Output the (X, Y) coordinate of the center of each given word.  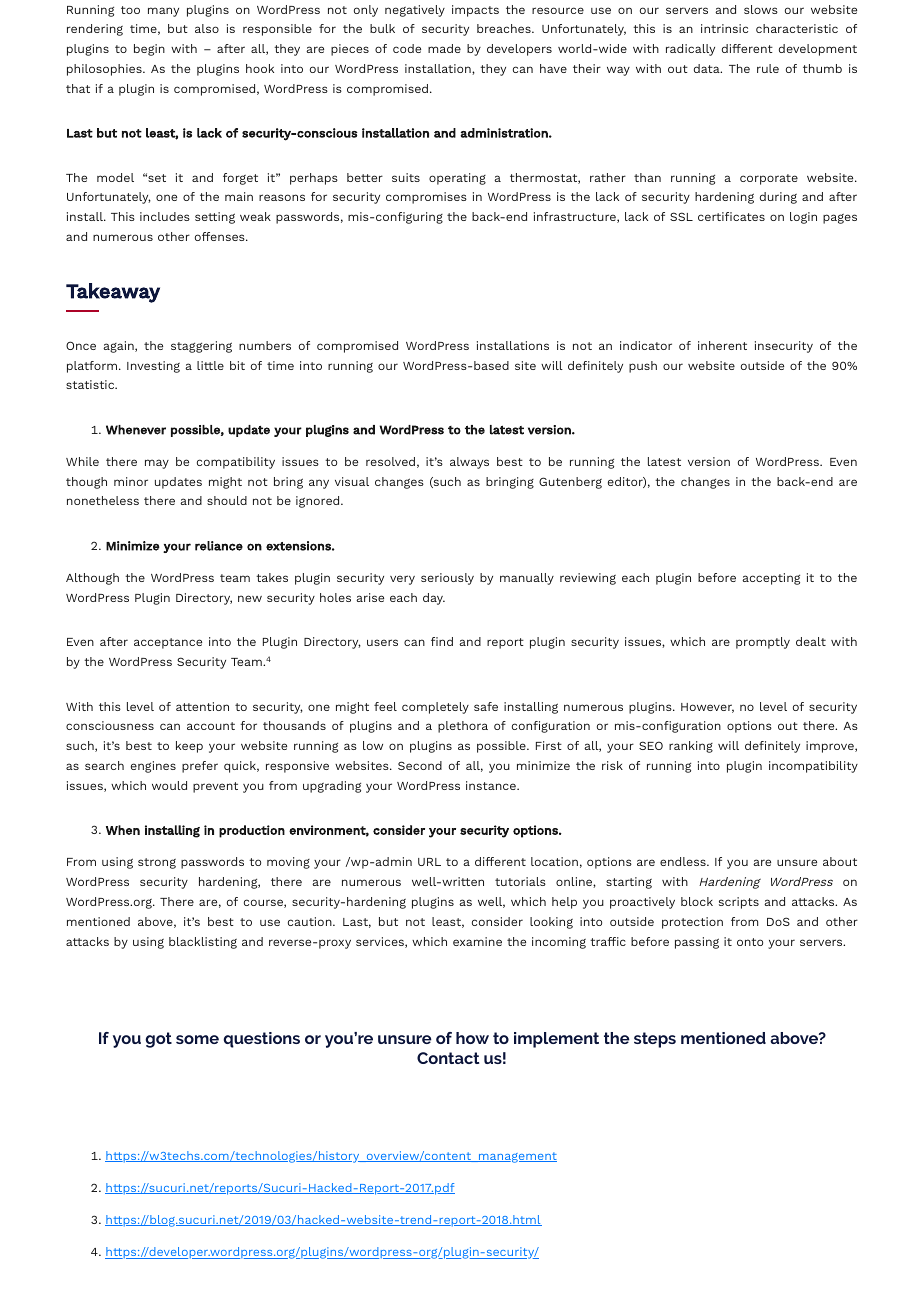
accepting (771, 579)
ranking (691, 747)
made (444, 48)
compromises (426, 198)
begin (149, 50)
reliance (219, 546)
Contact (448, 1058)
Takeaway (113, 293)
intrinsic (724, 28)
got (158, 1040)
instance (492, 785)
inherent (722, 345)
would (169, 785)
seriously (447, 579)
